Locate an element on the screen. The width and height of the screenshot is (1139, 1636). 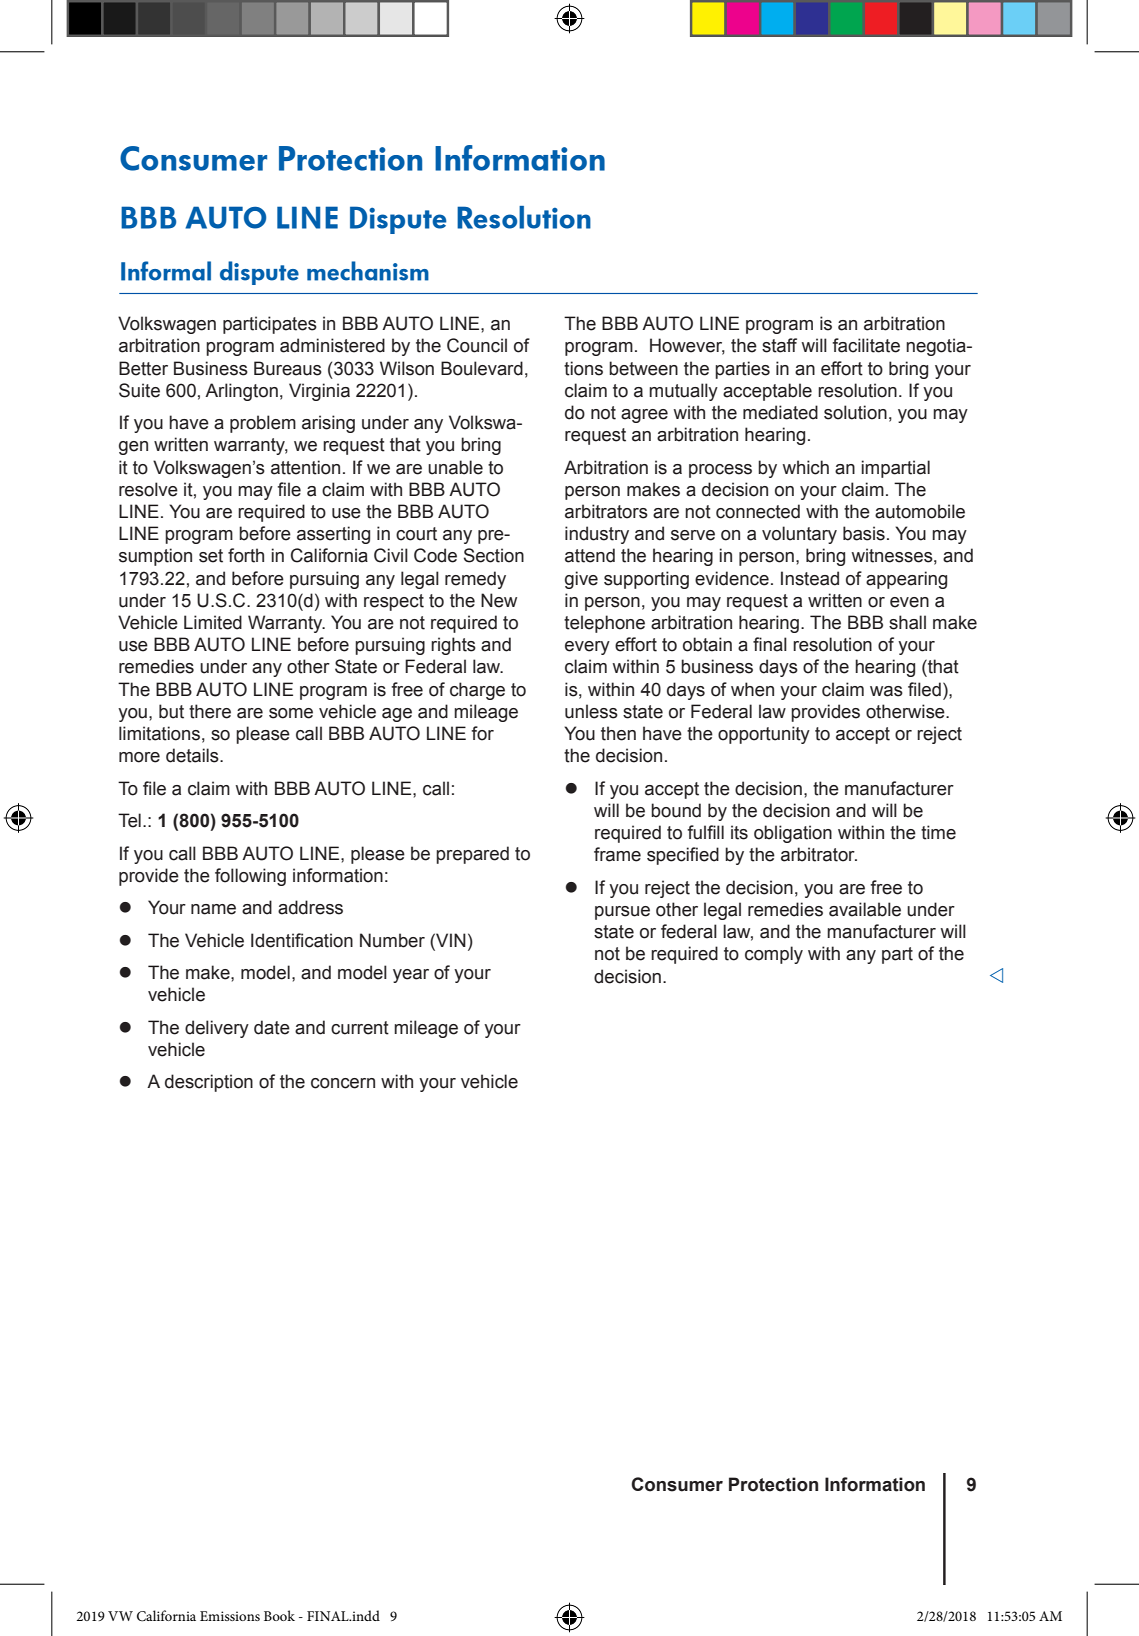
description is located at coordinates (209, 1083).
